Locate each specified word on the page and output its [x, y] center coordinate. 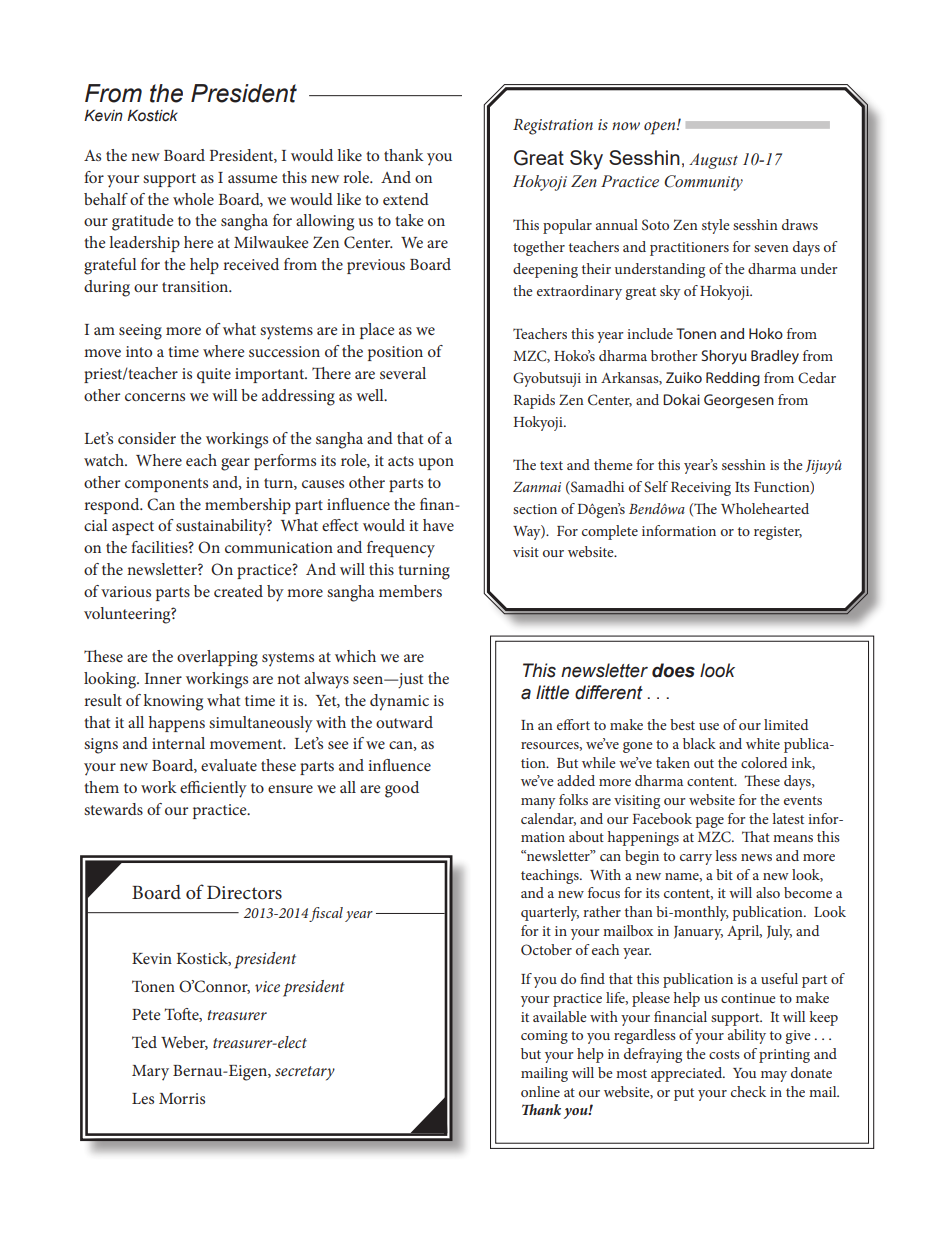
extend [406, 199]
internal [178, 743]
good [402, 789]
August [713, 161]
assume [253, 179]
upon [436, 464]
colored [764, 762]
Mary [150, 1073]
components [166, 485]
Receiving [701, 489]
